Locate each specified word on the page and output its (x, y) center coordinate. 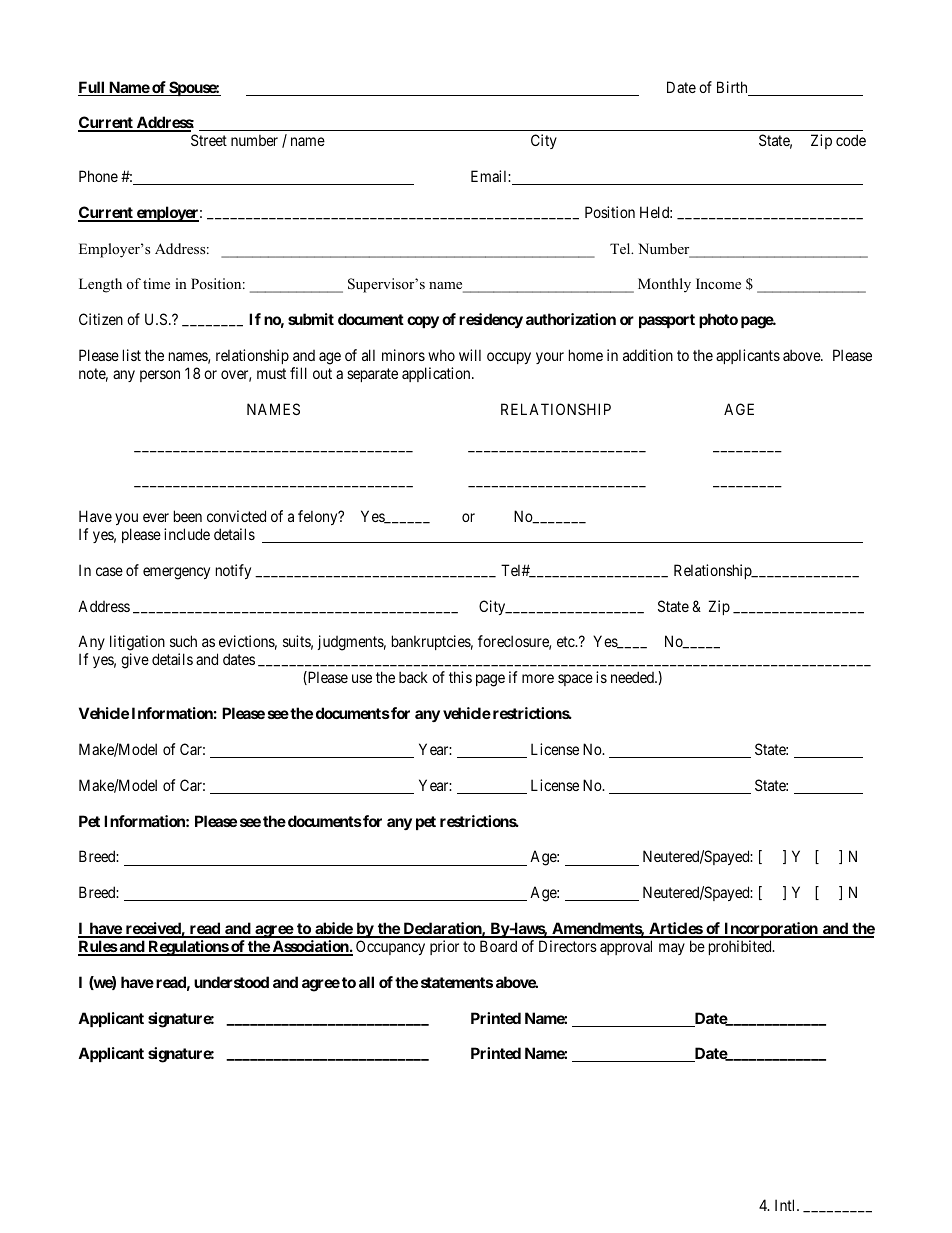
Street (209, 140)
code (851, 140)
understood (231, 982)
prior (444, 947)
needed (634, 677)
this (460, 677)
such (183, 641)
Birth (733, 88)
